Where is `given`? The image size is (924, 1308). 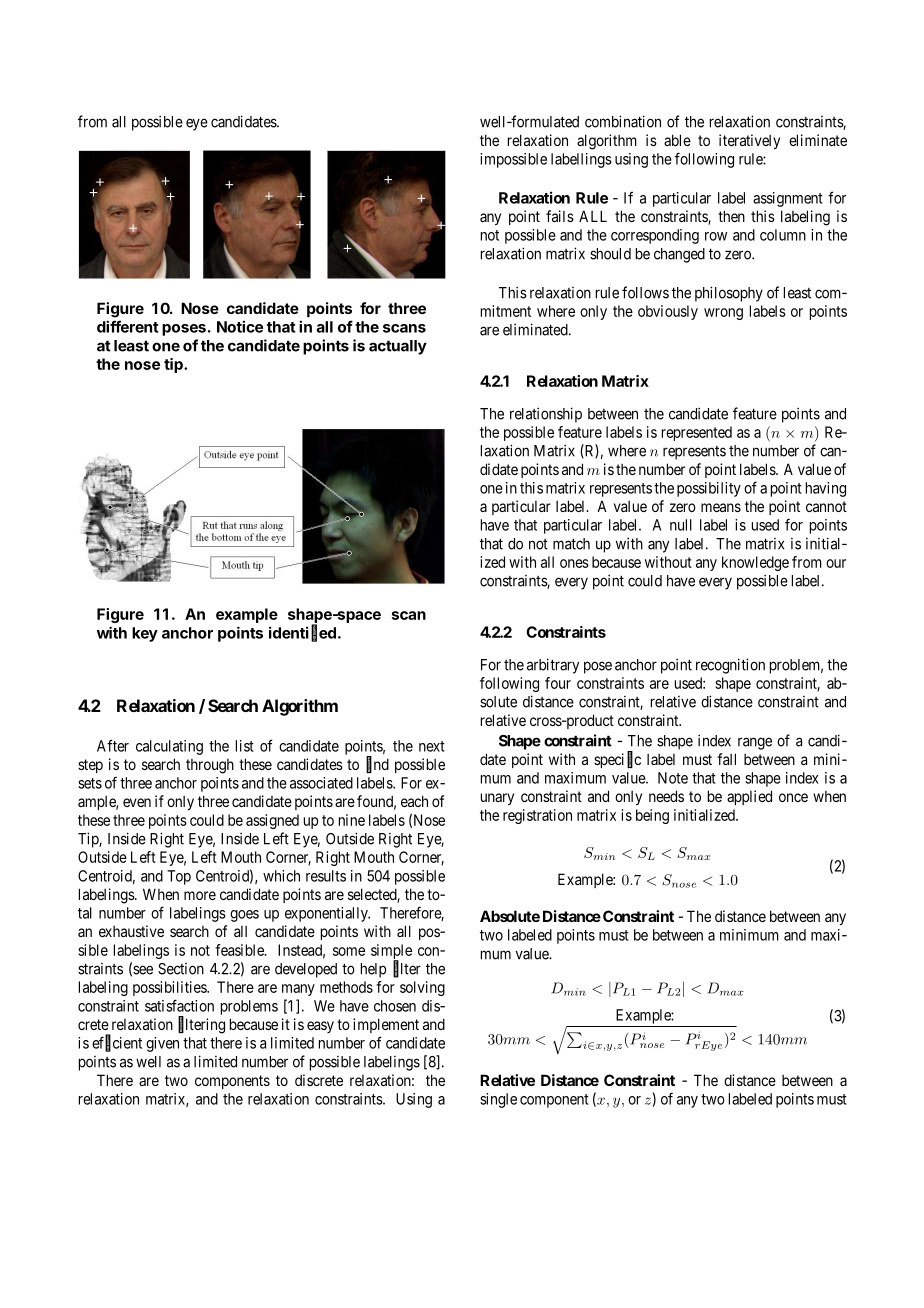 given is located at coordinates (162, 1044).
